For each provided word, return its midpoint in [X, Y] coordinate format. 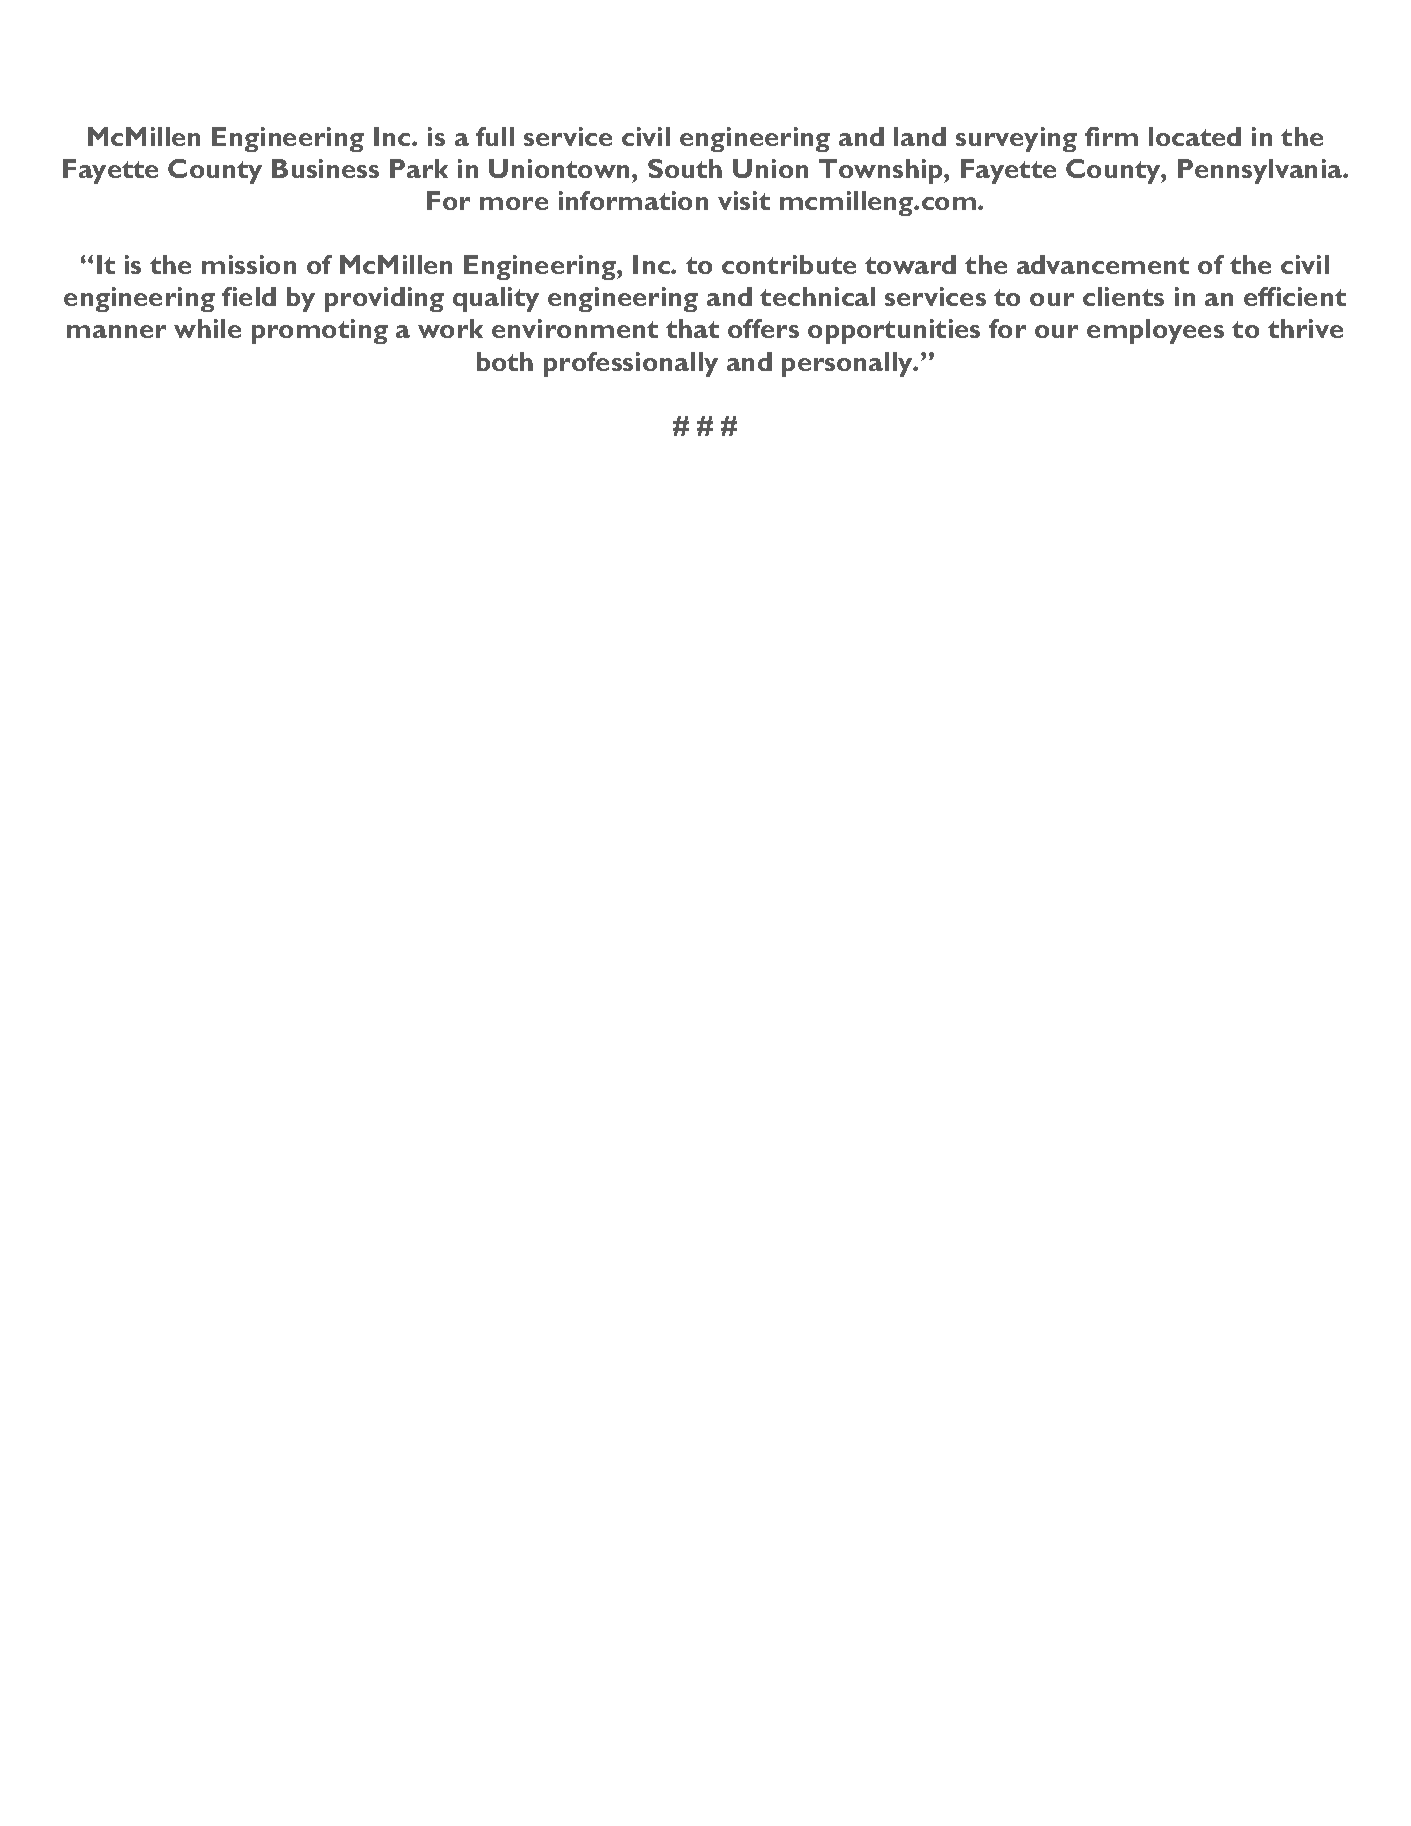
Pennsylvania [1261, 171]
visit [744, 200]
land [920, 136]
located [1195, 136]
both [505, 361]
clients [1123, 296]
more [514, 203]
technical [817, 296]
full [495, 136]
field [249, 296]
